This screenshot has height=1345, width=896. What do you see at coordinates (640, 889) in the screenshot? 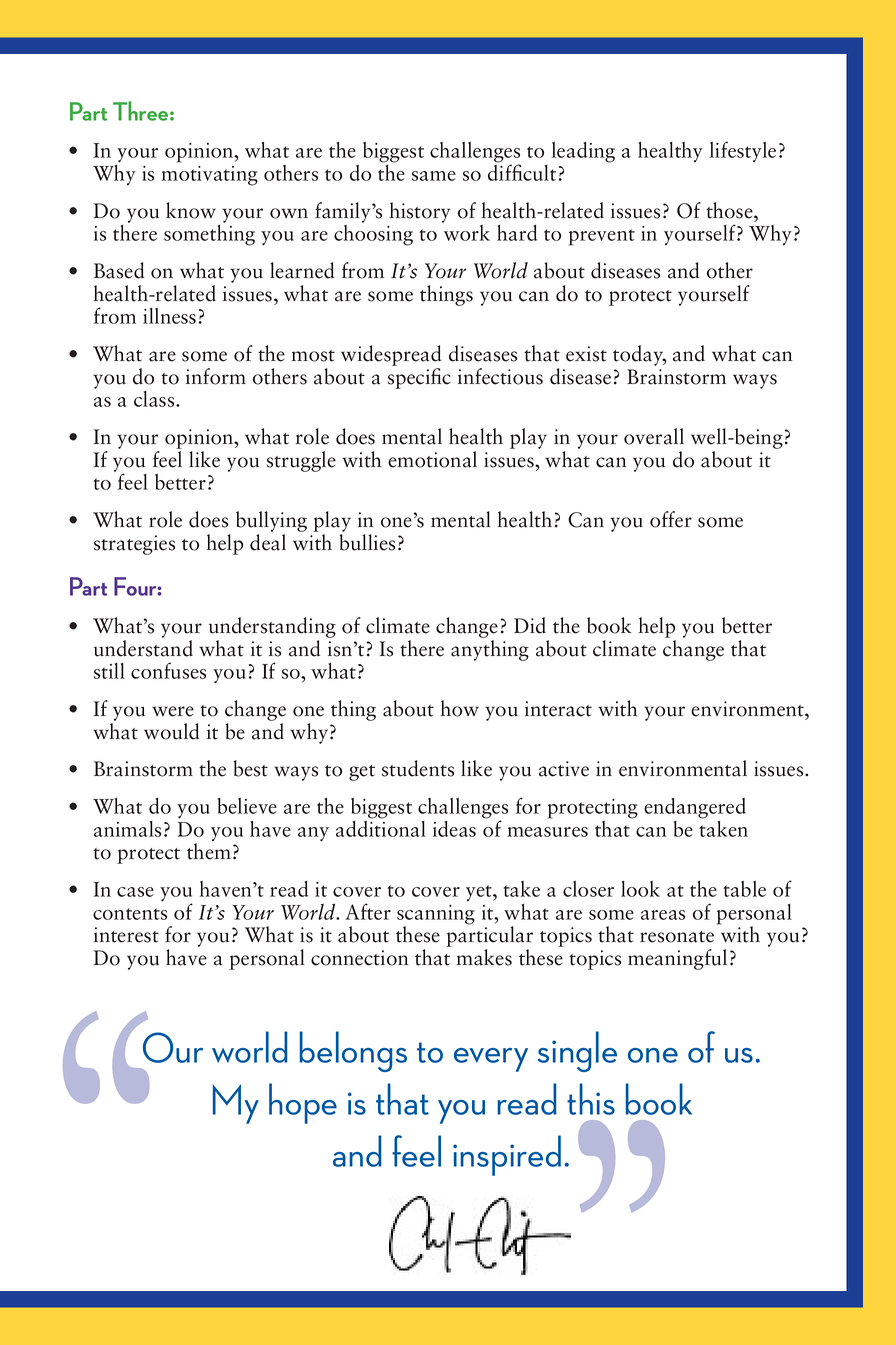
I see `look` at bounding box center [640, 889].
